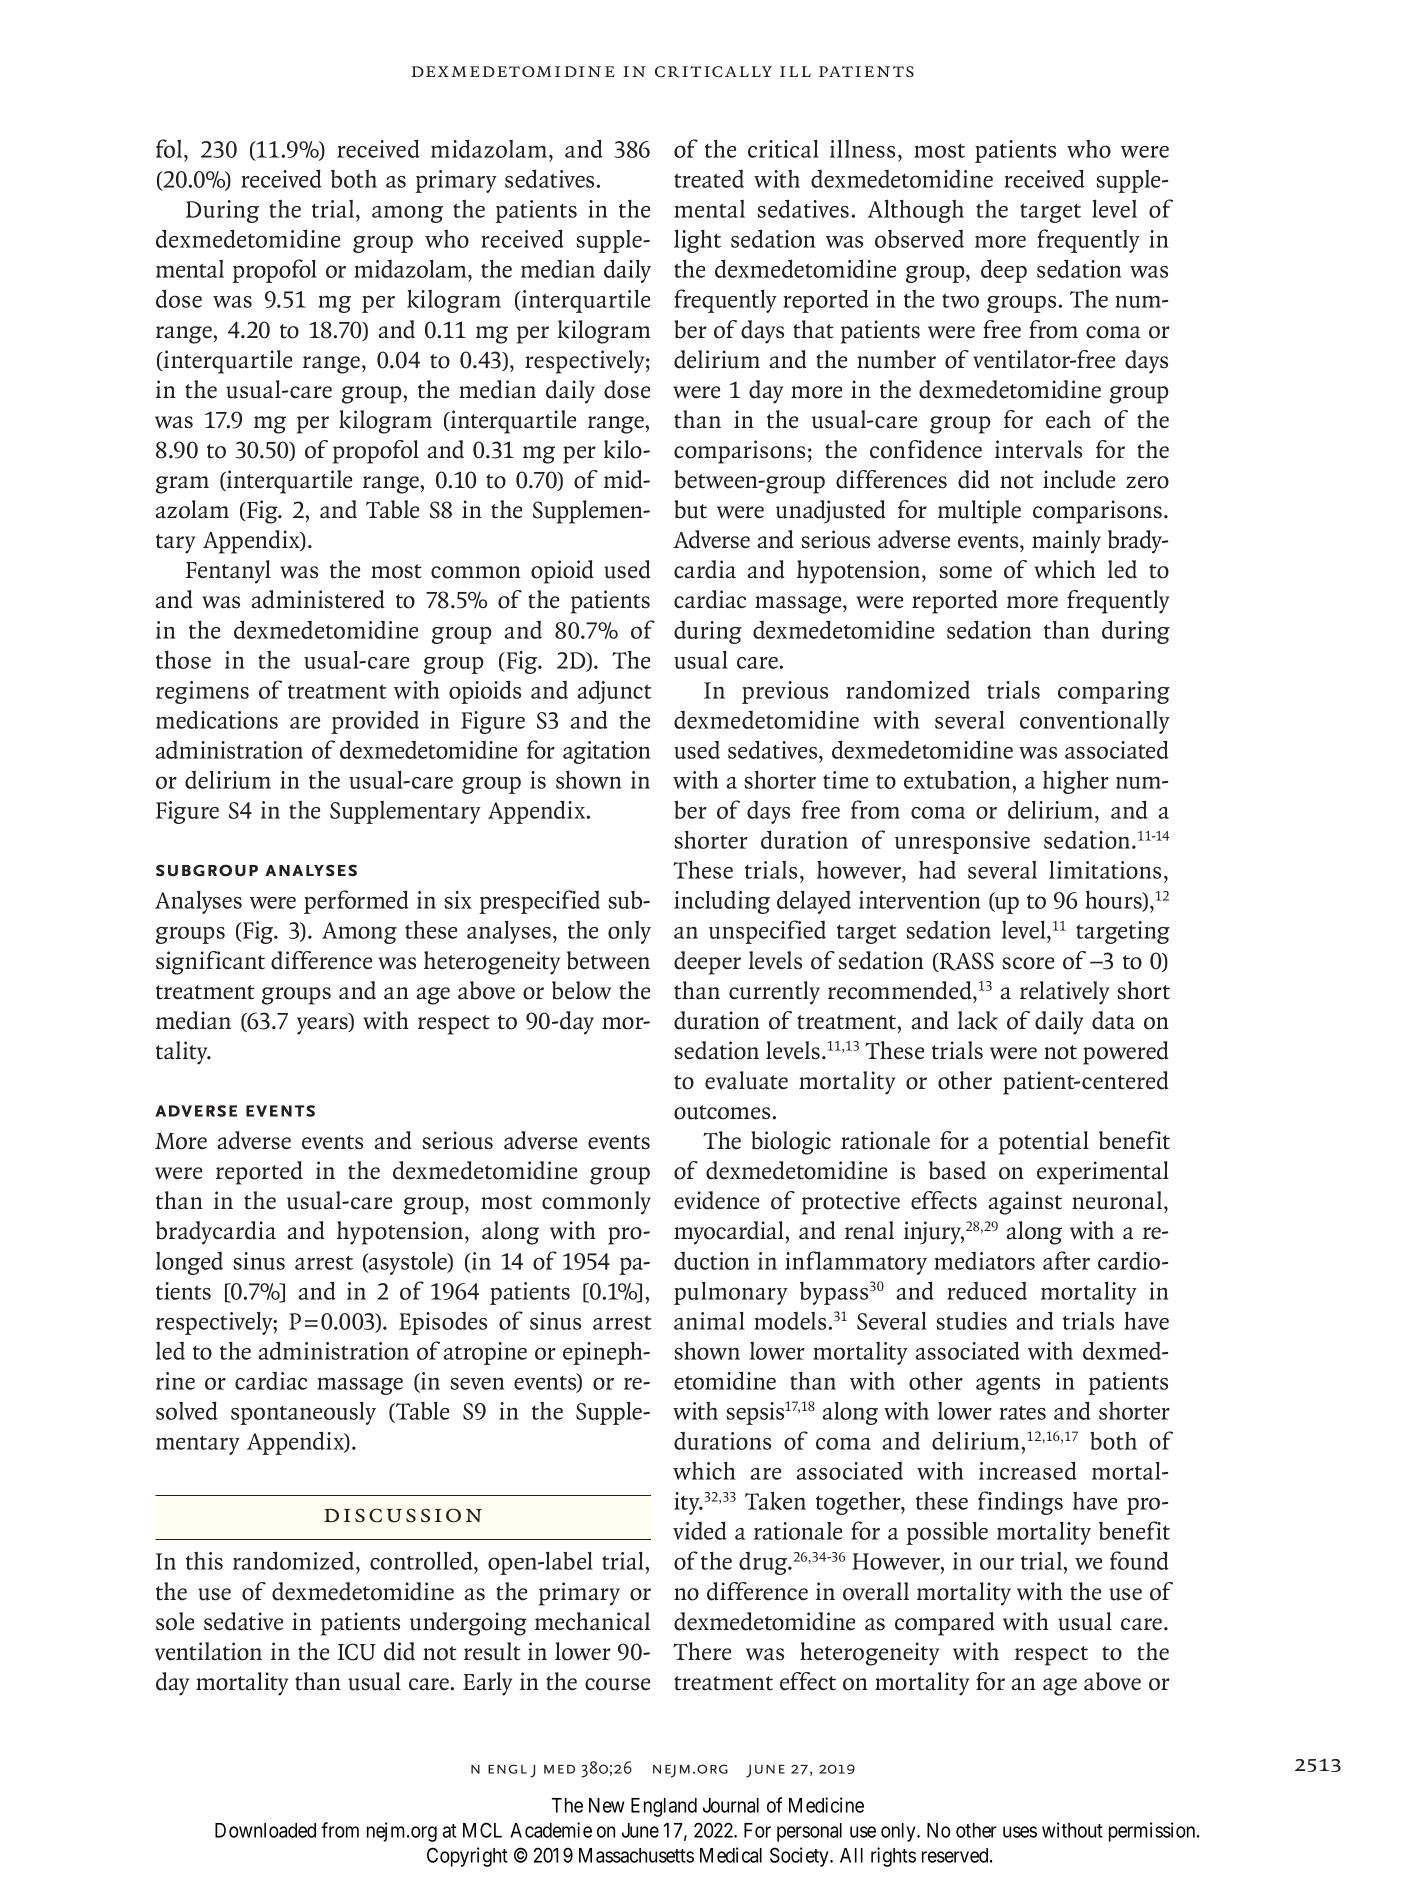  I want to click on Although, so click(915, 211).
